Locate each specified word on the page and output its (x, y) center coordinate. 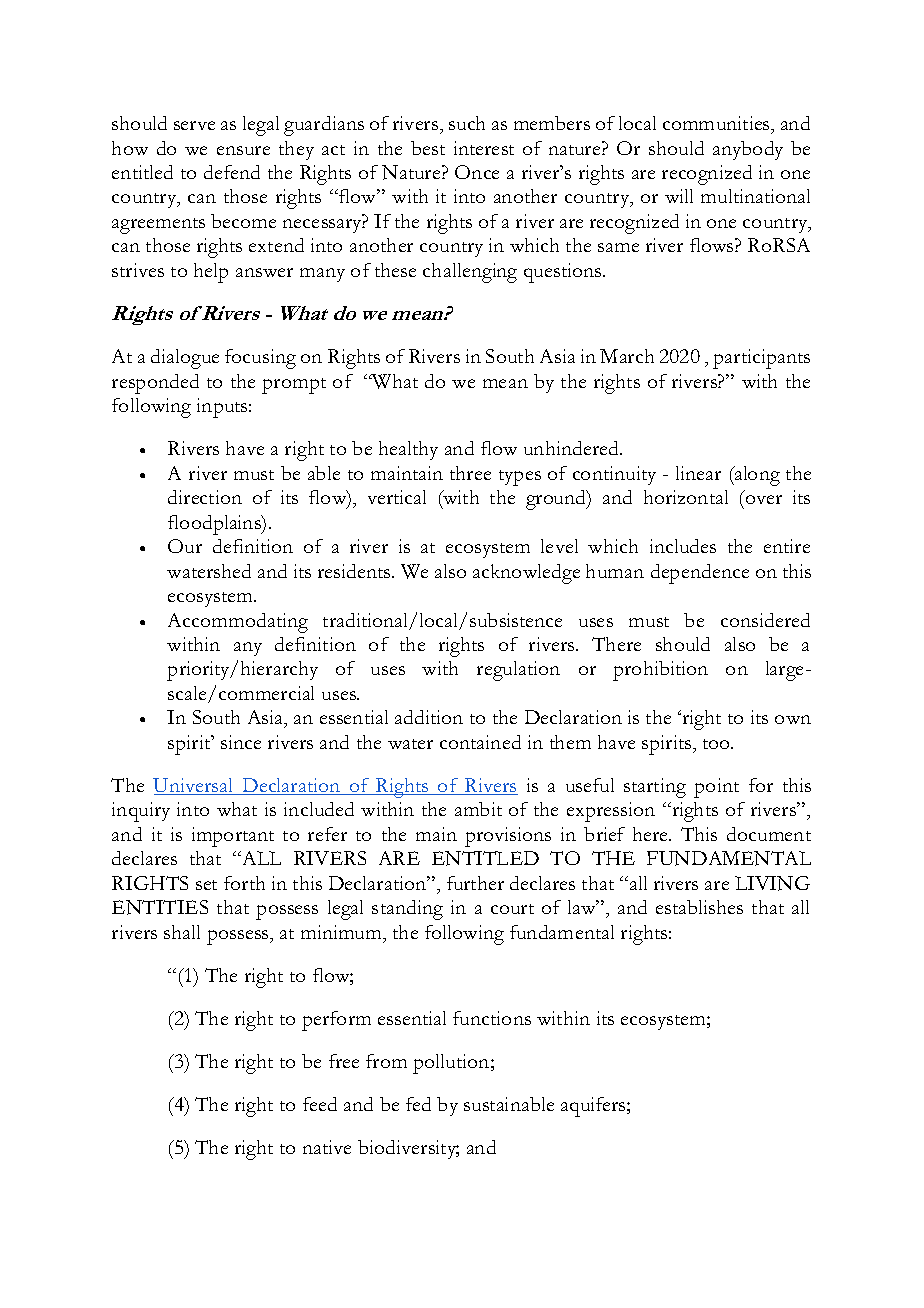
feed (320, 1104)
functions (492, 1018)
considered (765, 620)
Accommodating (238, 623)
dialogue (185, 359)
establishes (699, 907)
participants (761, 359)
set (206, 885)
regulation (518, 671)
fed (418, 1104)
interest (484, 148)
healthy (408, 450)
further (475, 883)
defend (232, 172)
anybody (748, 150)
